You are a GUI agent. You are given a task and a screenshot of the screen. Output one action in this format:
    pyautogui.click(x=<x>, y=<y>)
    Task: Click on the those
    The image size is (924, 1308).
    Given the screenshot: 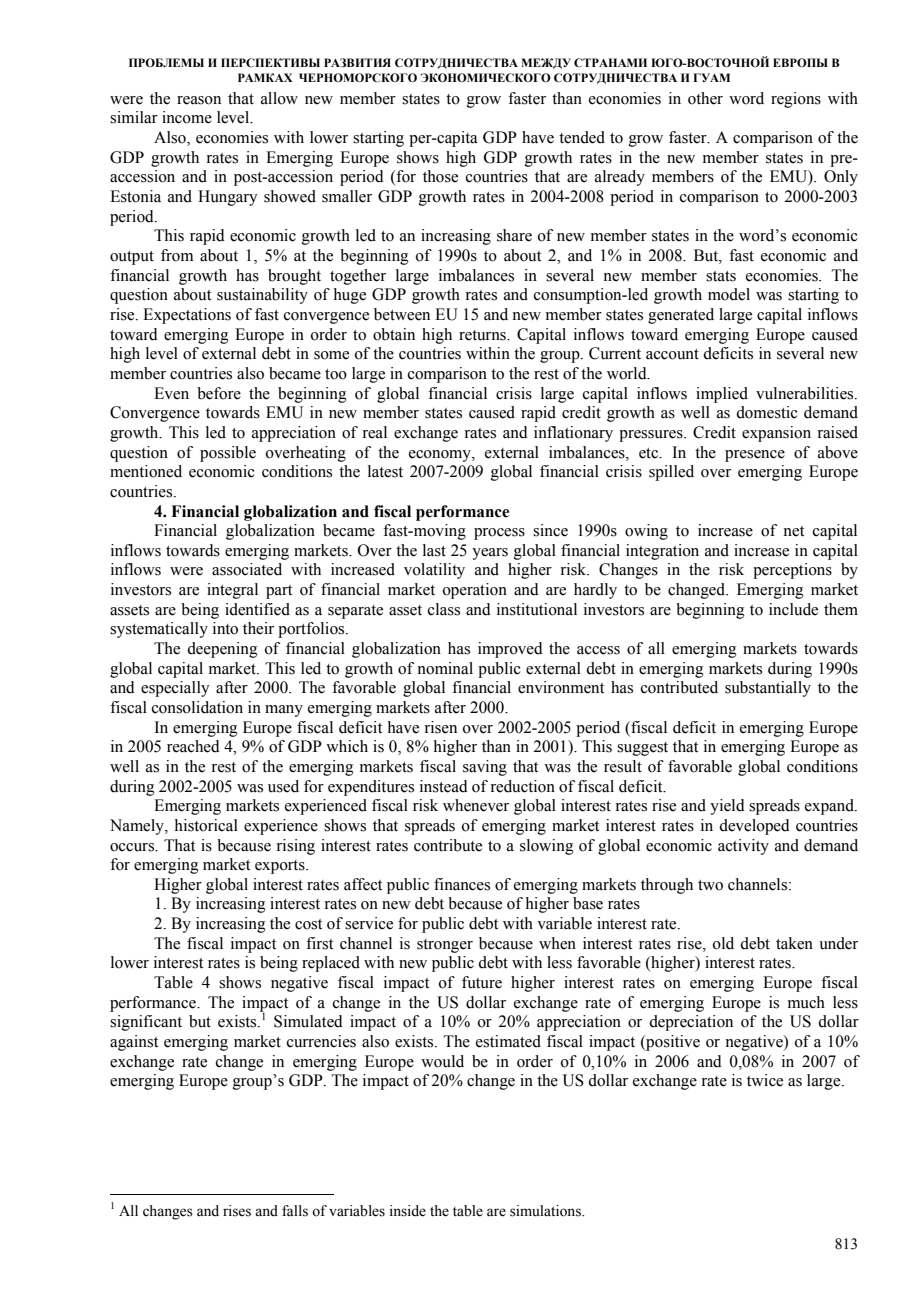 What is the action you would take?
    pyautogui.click(x=440, y=176)
